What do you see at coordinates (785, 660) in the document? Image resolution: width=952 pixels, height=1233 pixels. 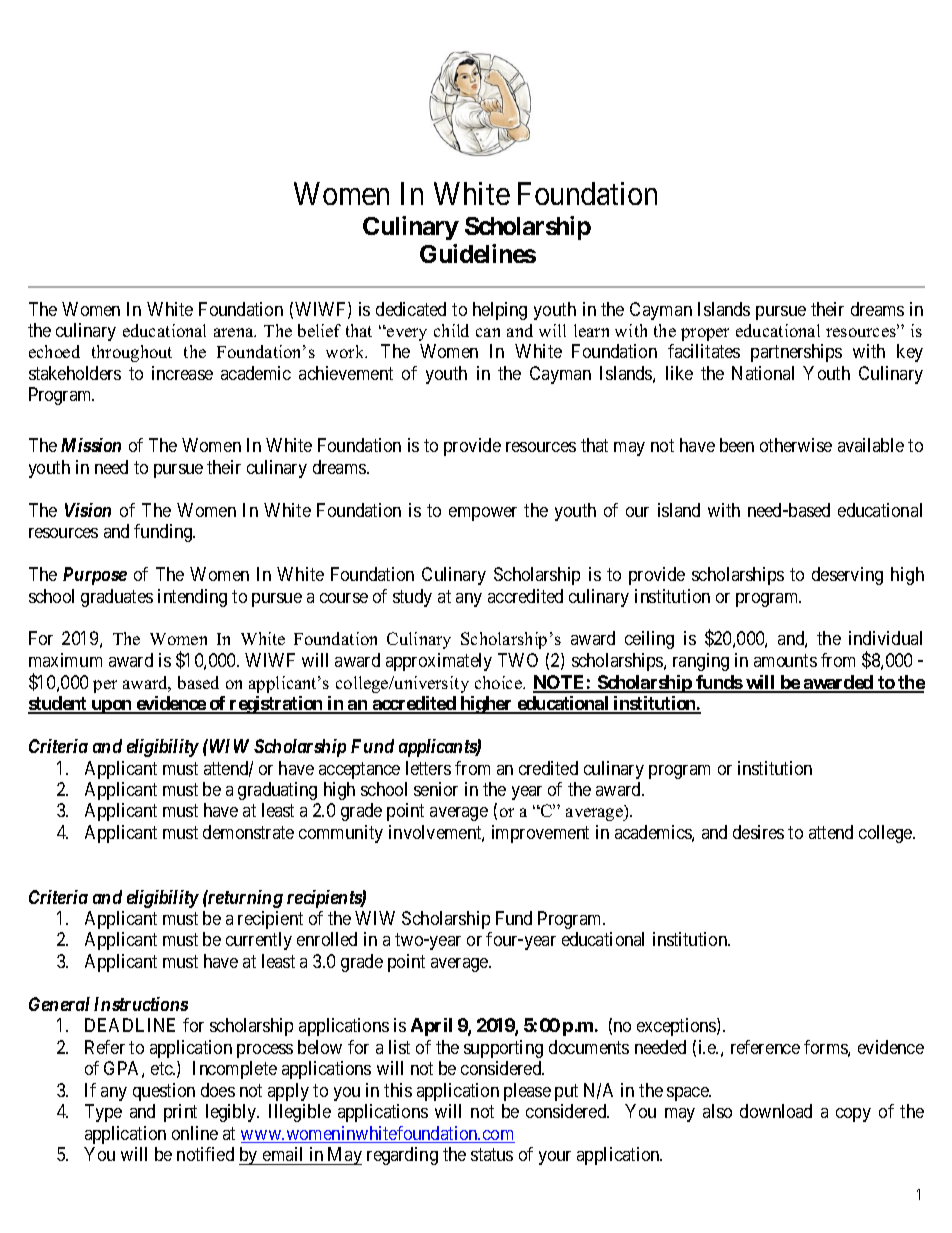 I see `amounts` at bounding box center [785, 660].
